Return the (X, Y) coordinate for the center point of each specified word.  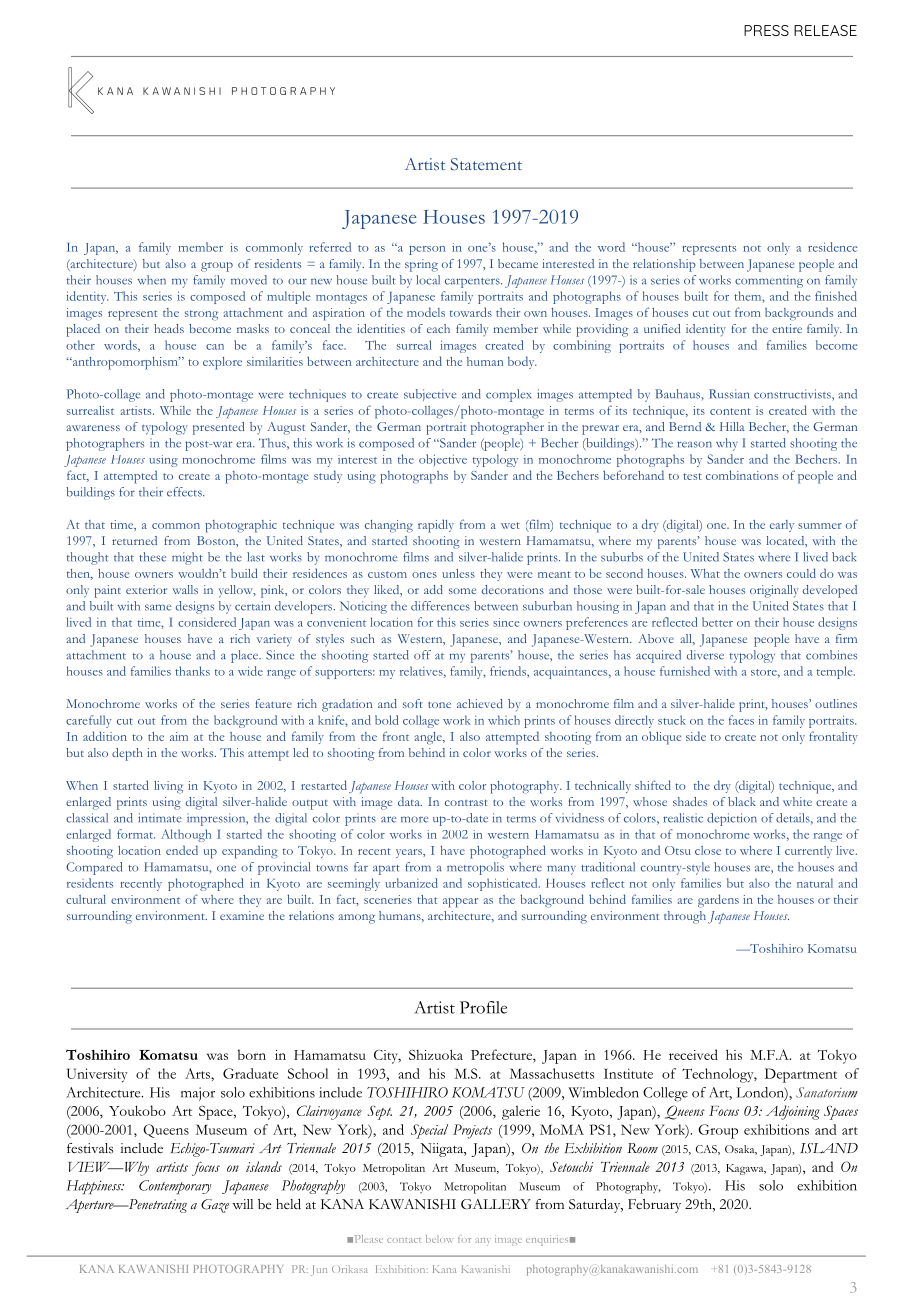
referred (330, 247)
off (422, 655)
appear (460, 903)
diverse (705, 655)
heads (169, 328)
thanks (192, 671)
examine (242, 915)
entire (787, 328)
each (438, 328)
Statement (486, 164)
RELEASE (825, 30)
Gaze (215, 1206)
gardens (718, 900)
